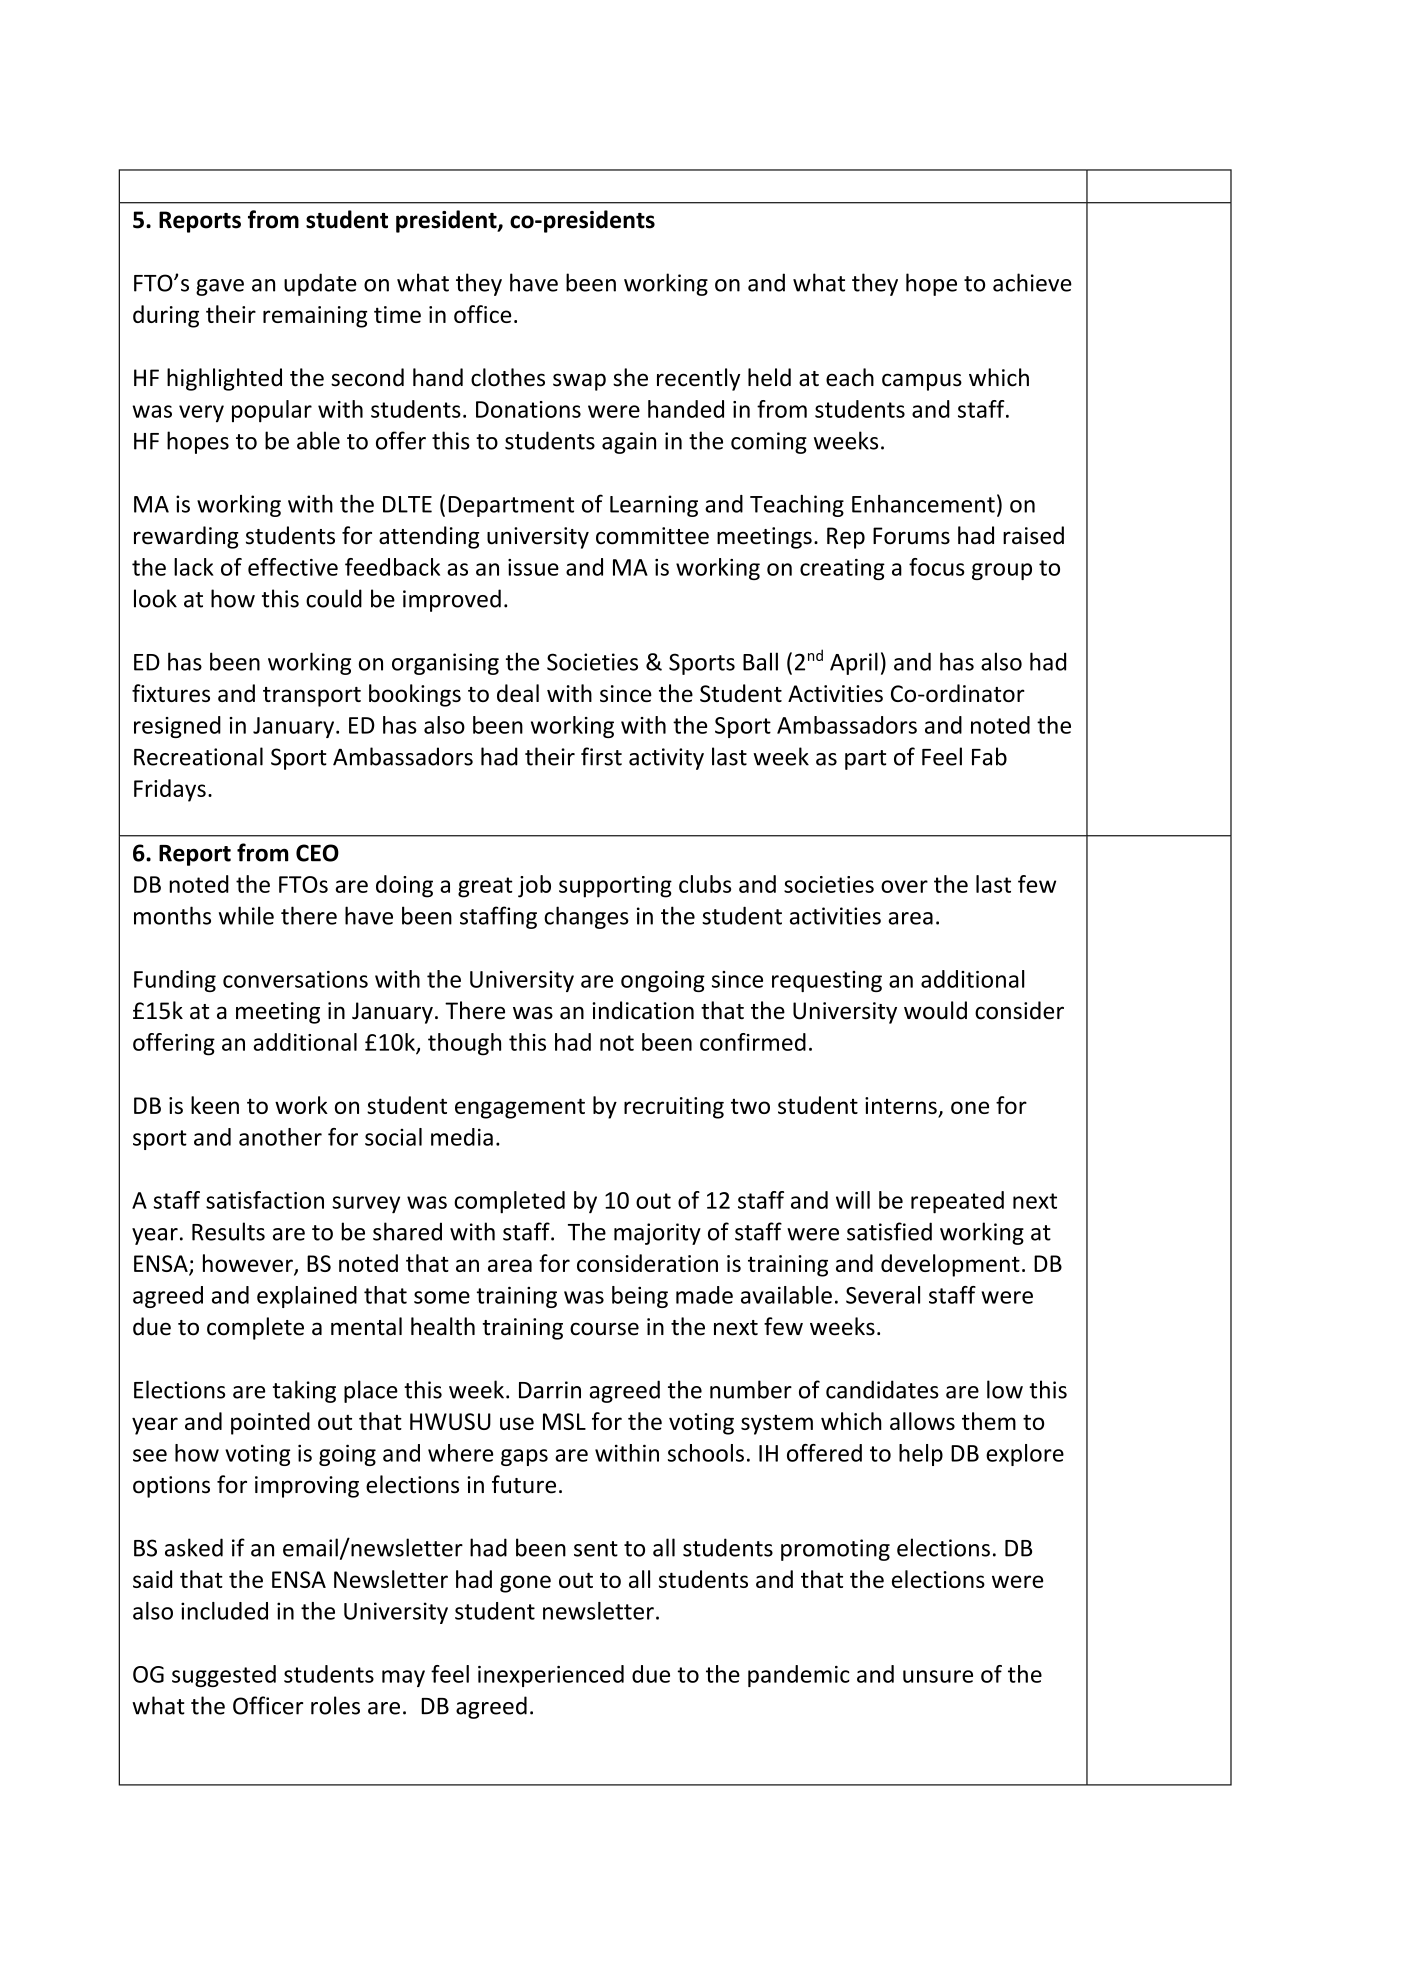 The height and width of the page is (1981, 1401). I want to click on campus, so click(922, 382).
